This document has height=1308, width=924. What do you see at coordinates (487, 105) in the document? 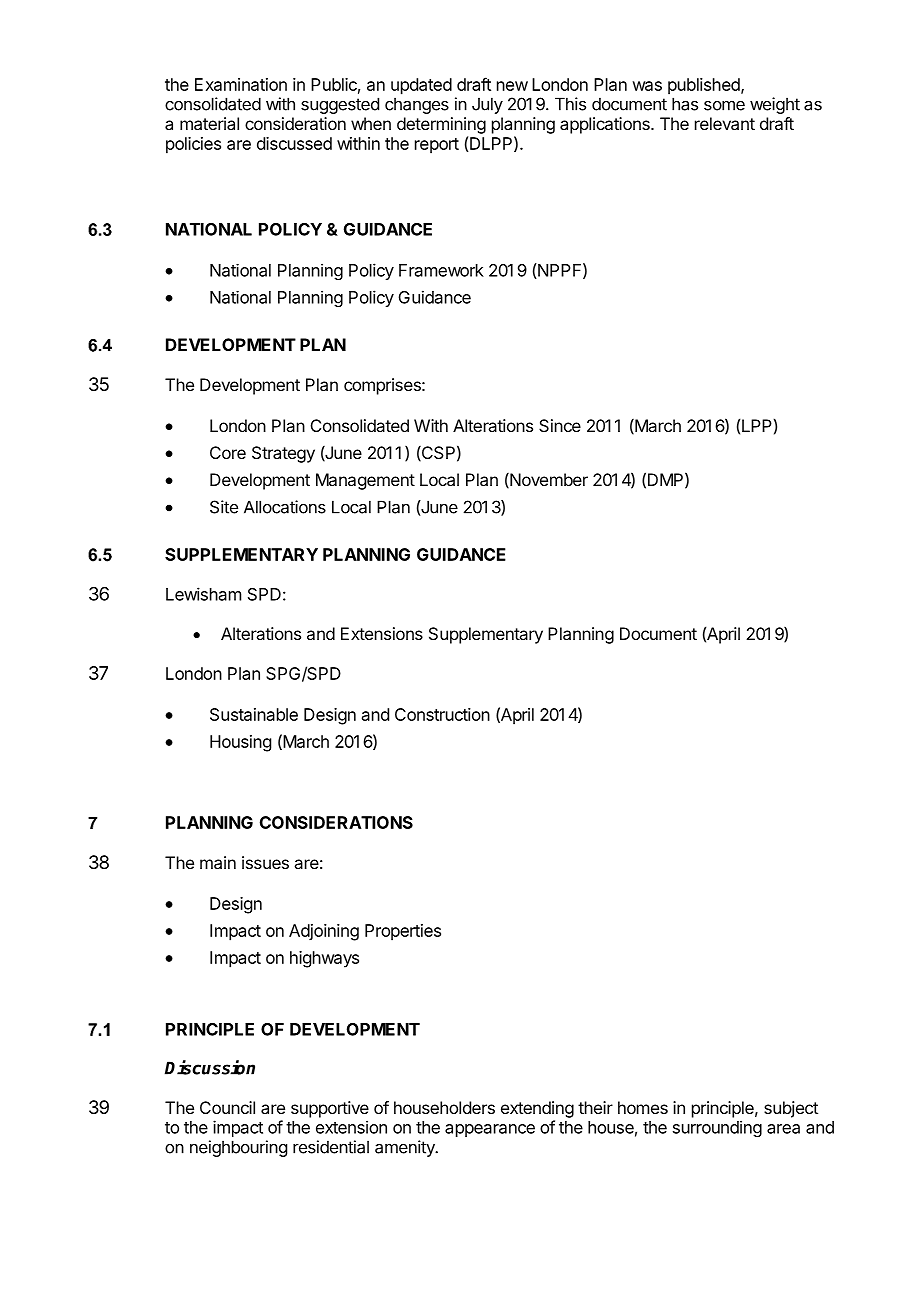
I see `July` at bounding box center [487, 105].
